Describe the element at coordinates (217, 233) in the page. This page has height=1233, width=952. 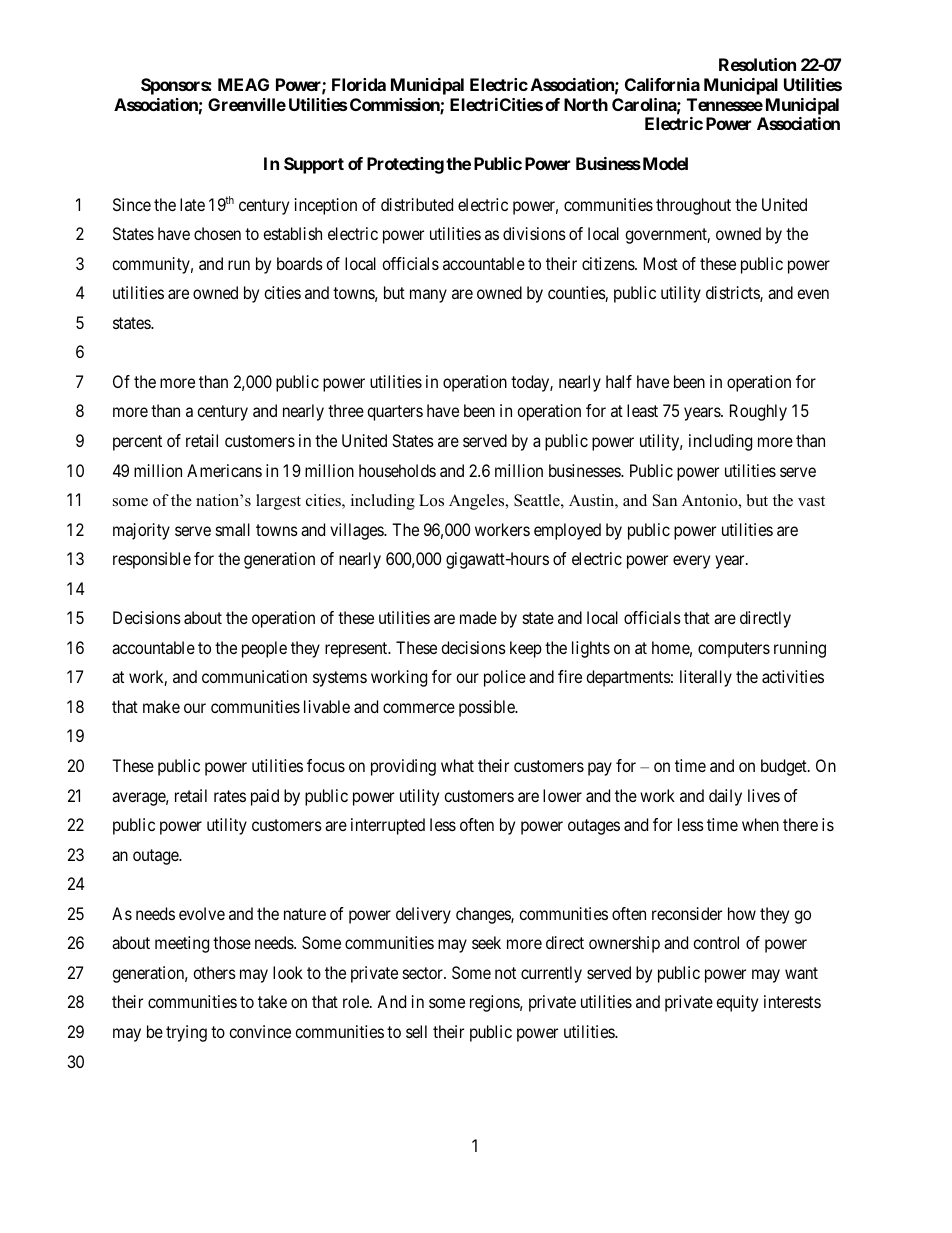
I see `chosen` at that location.
